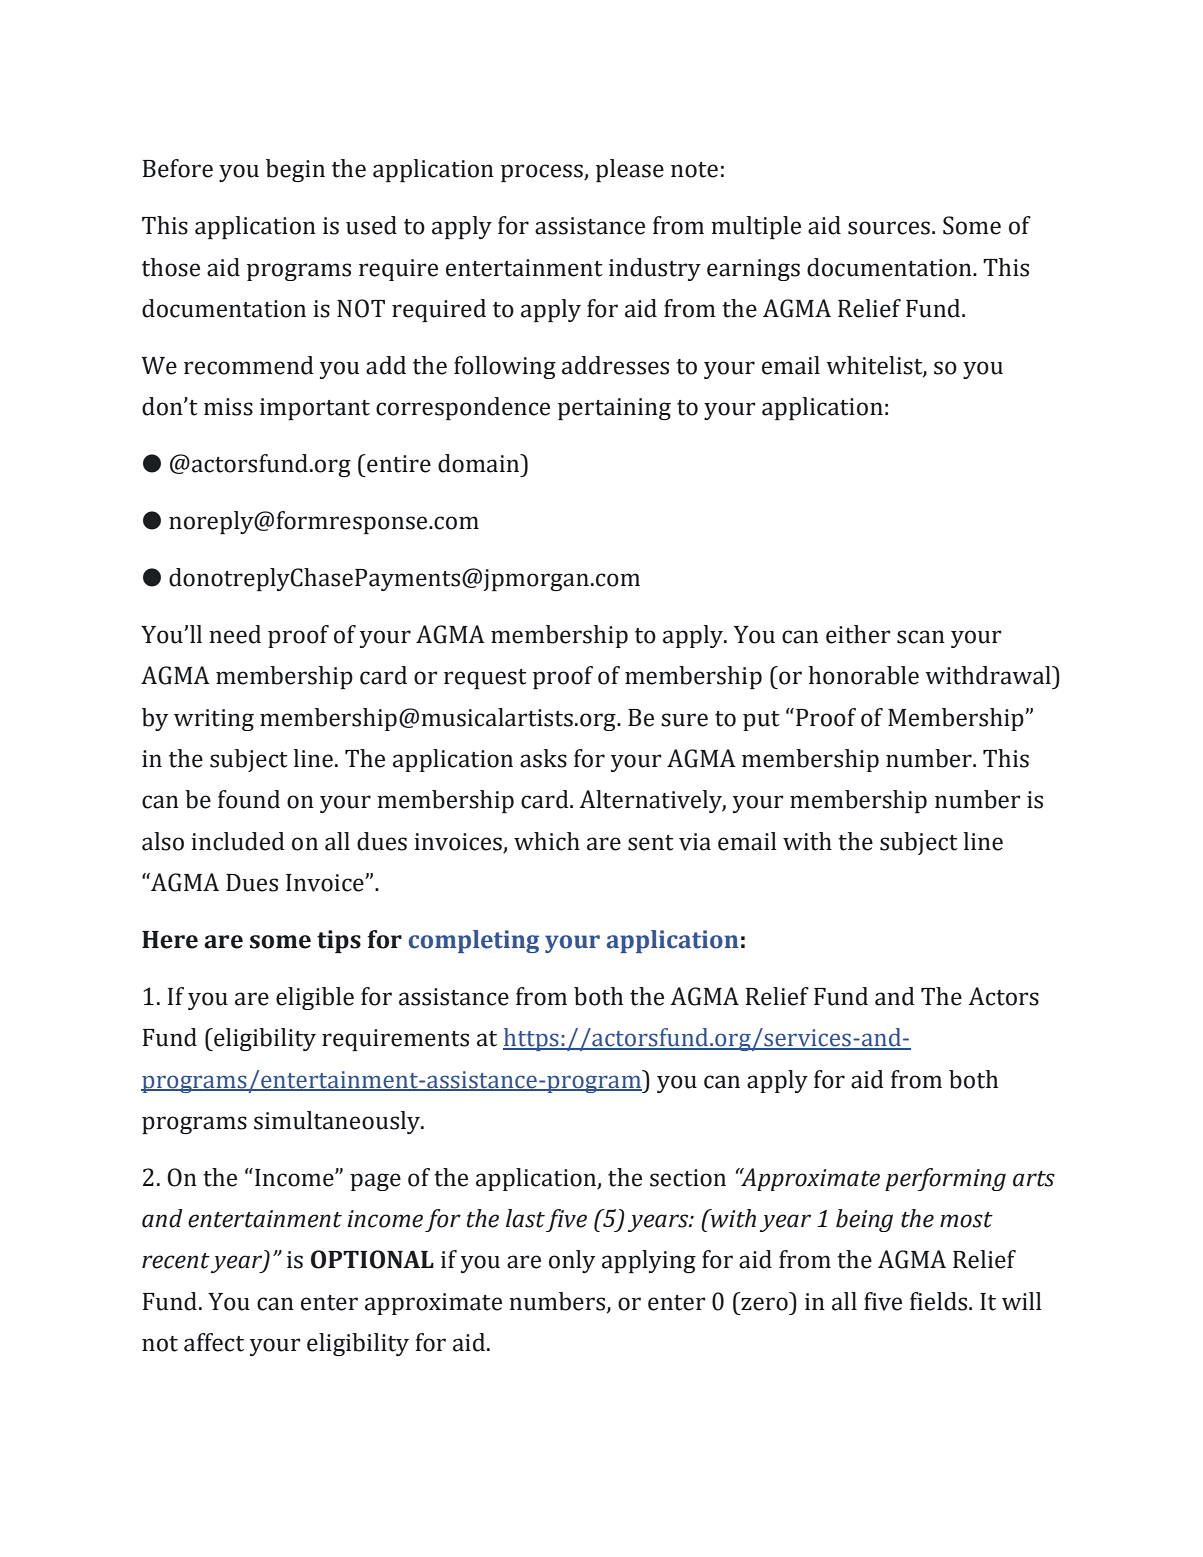 The width and height of the screenshot is (1203, 1557). Describe the element at coordinates (485, 679) in the screenshot. I see `request` at that location.
